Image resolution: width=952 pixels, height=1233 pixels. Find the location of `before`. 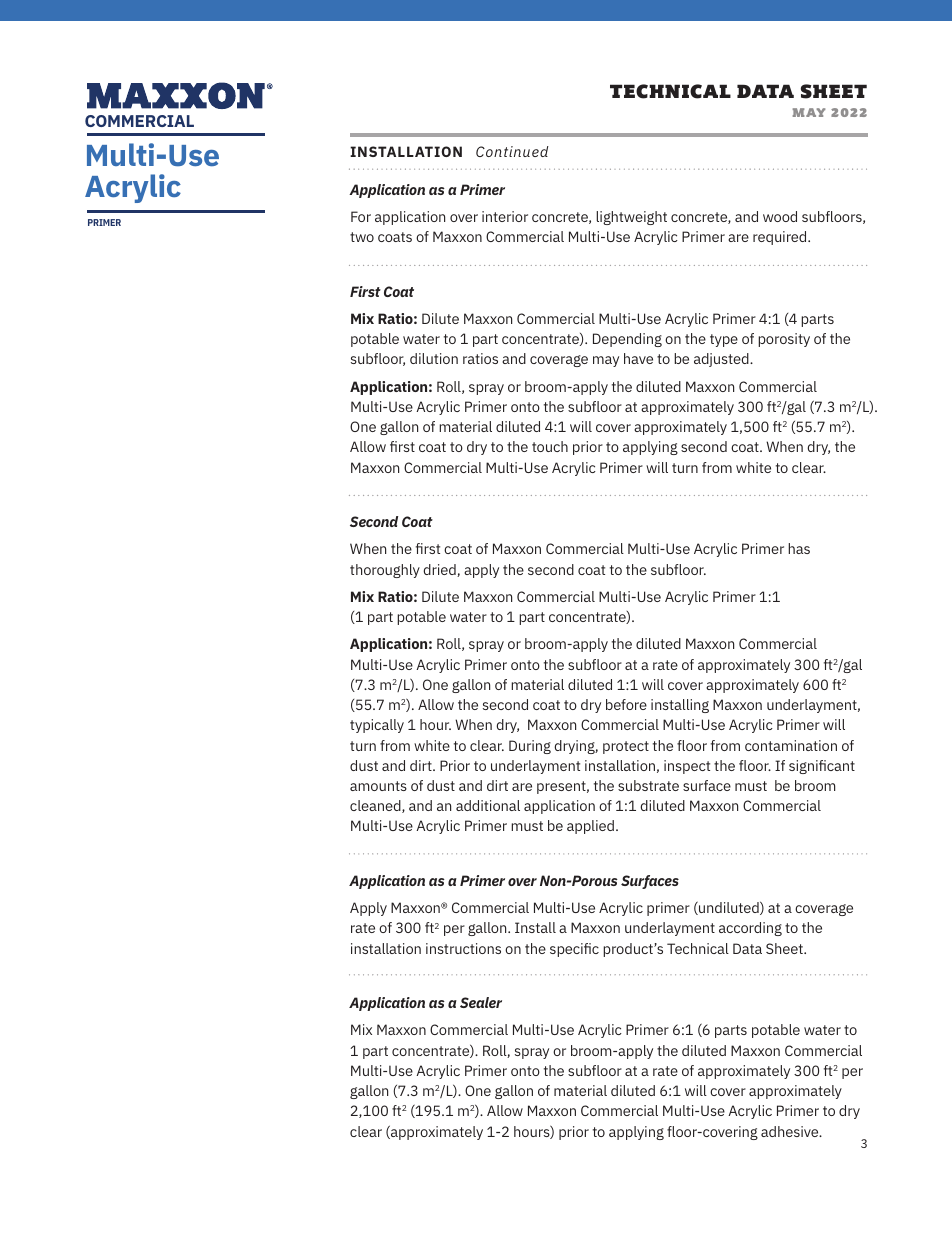

before is located at coordinates (626, 704).
